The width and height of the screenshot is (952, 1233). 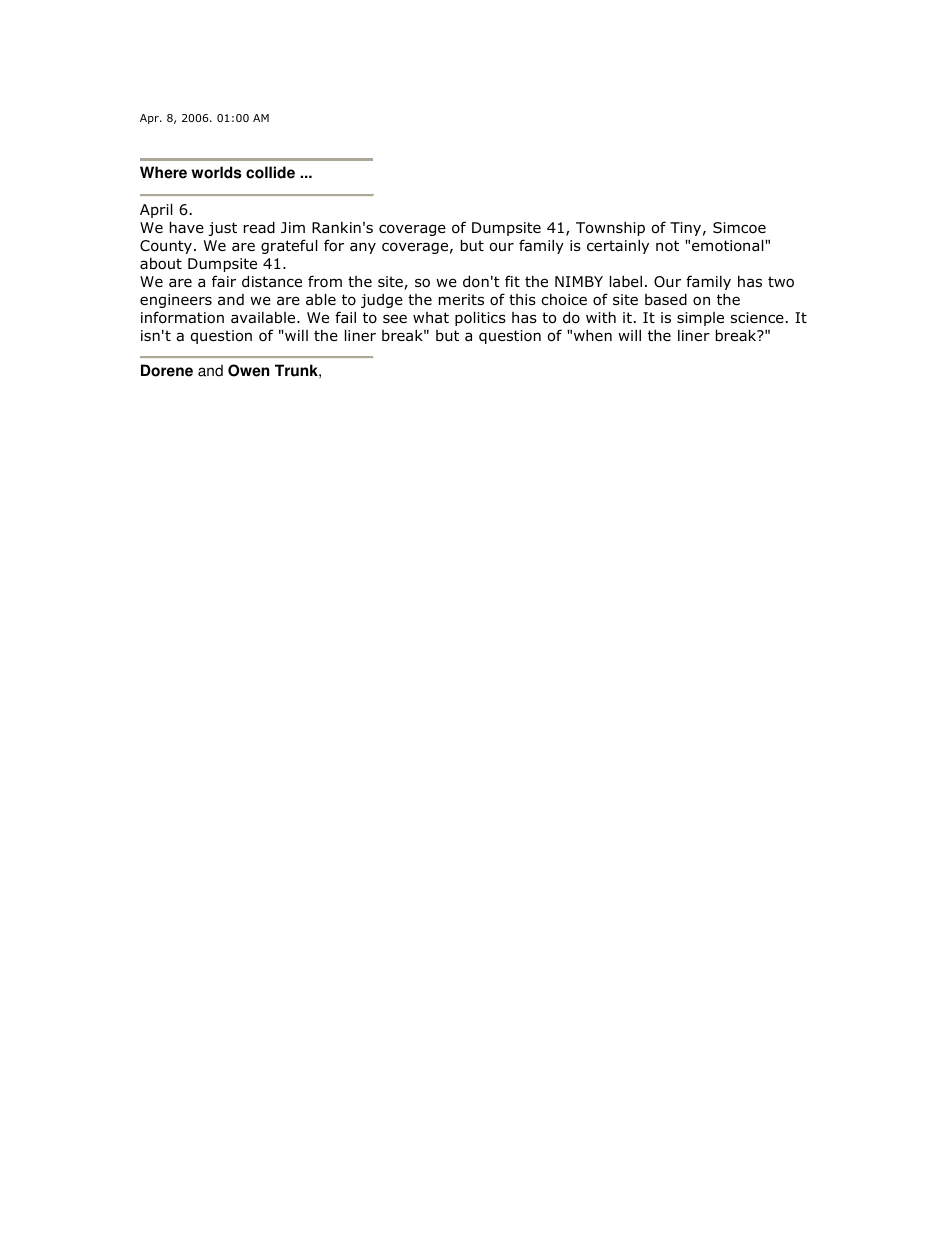 I want to click on two, so click(x=781, y=282).
